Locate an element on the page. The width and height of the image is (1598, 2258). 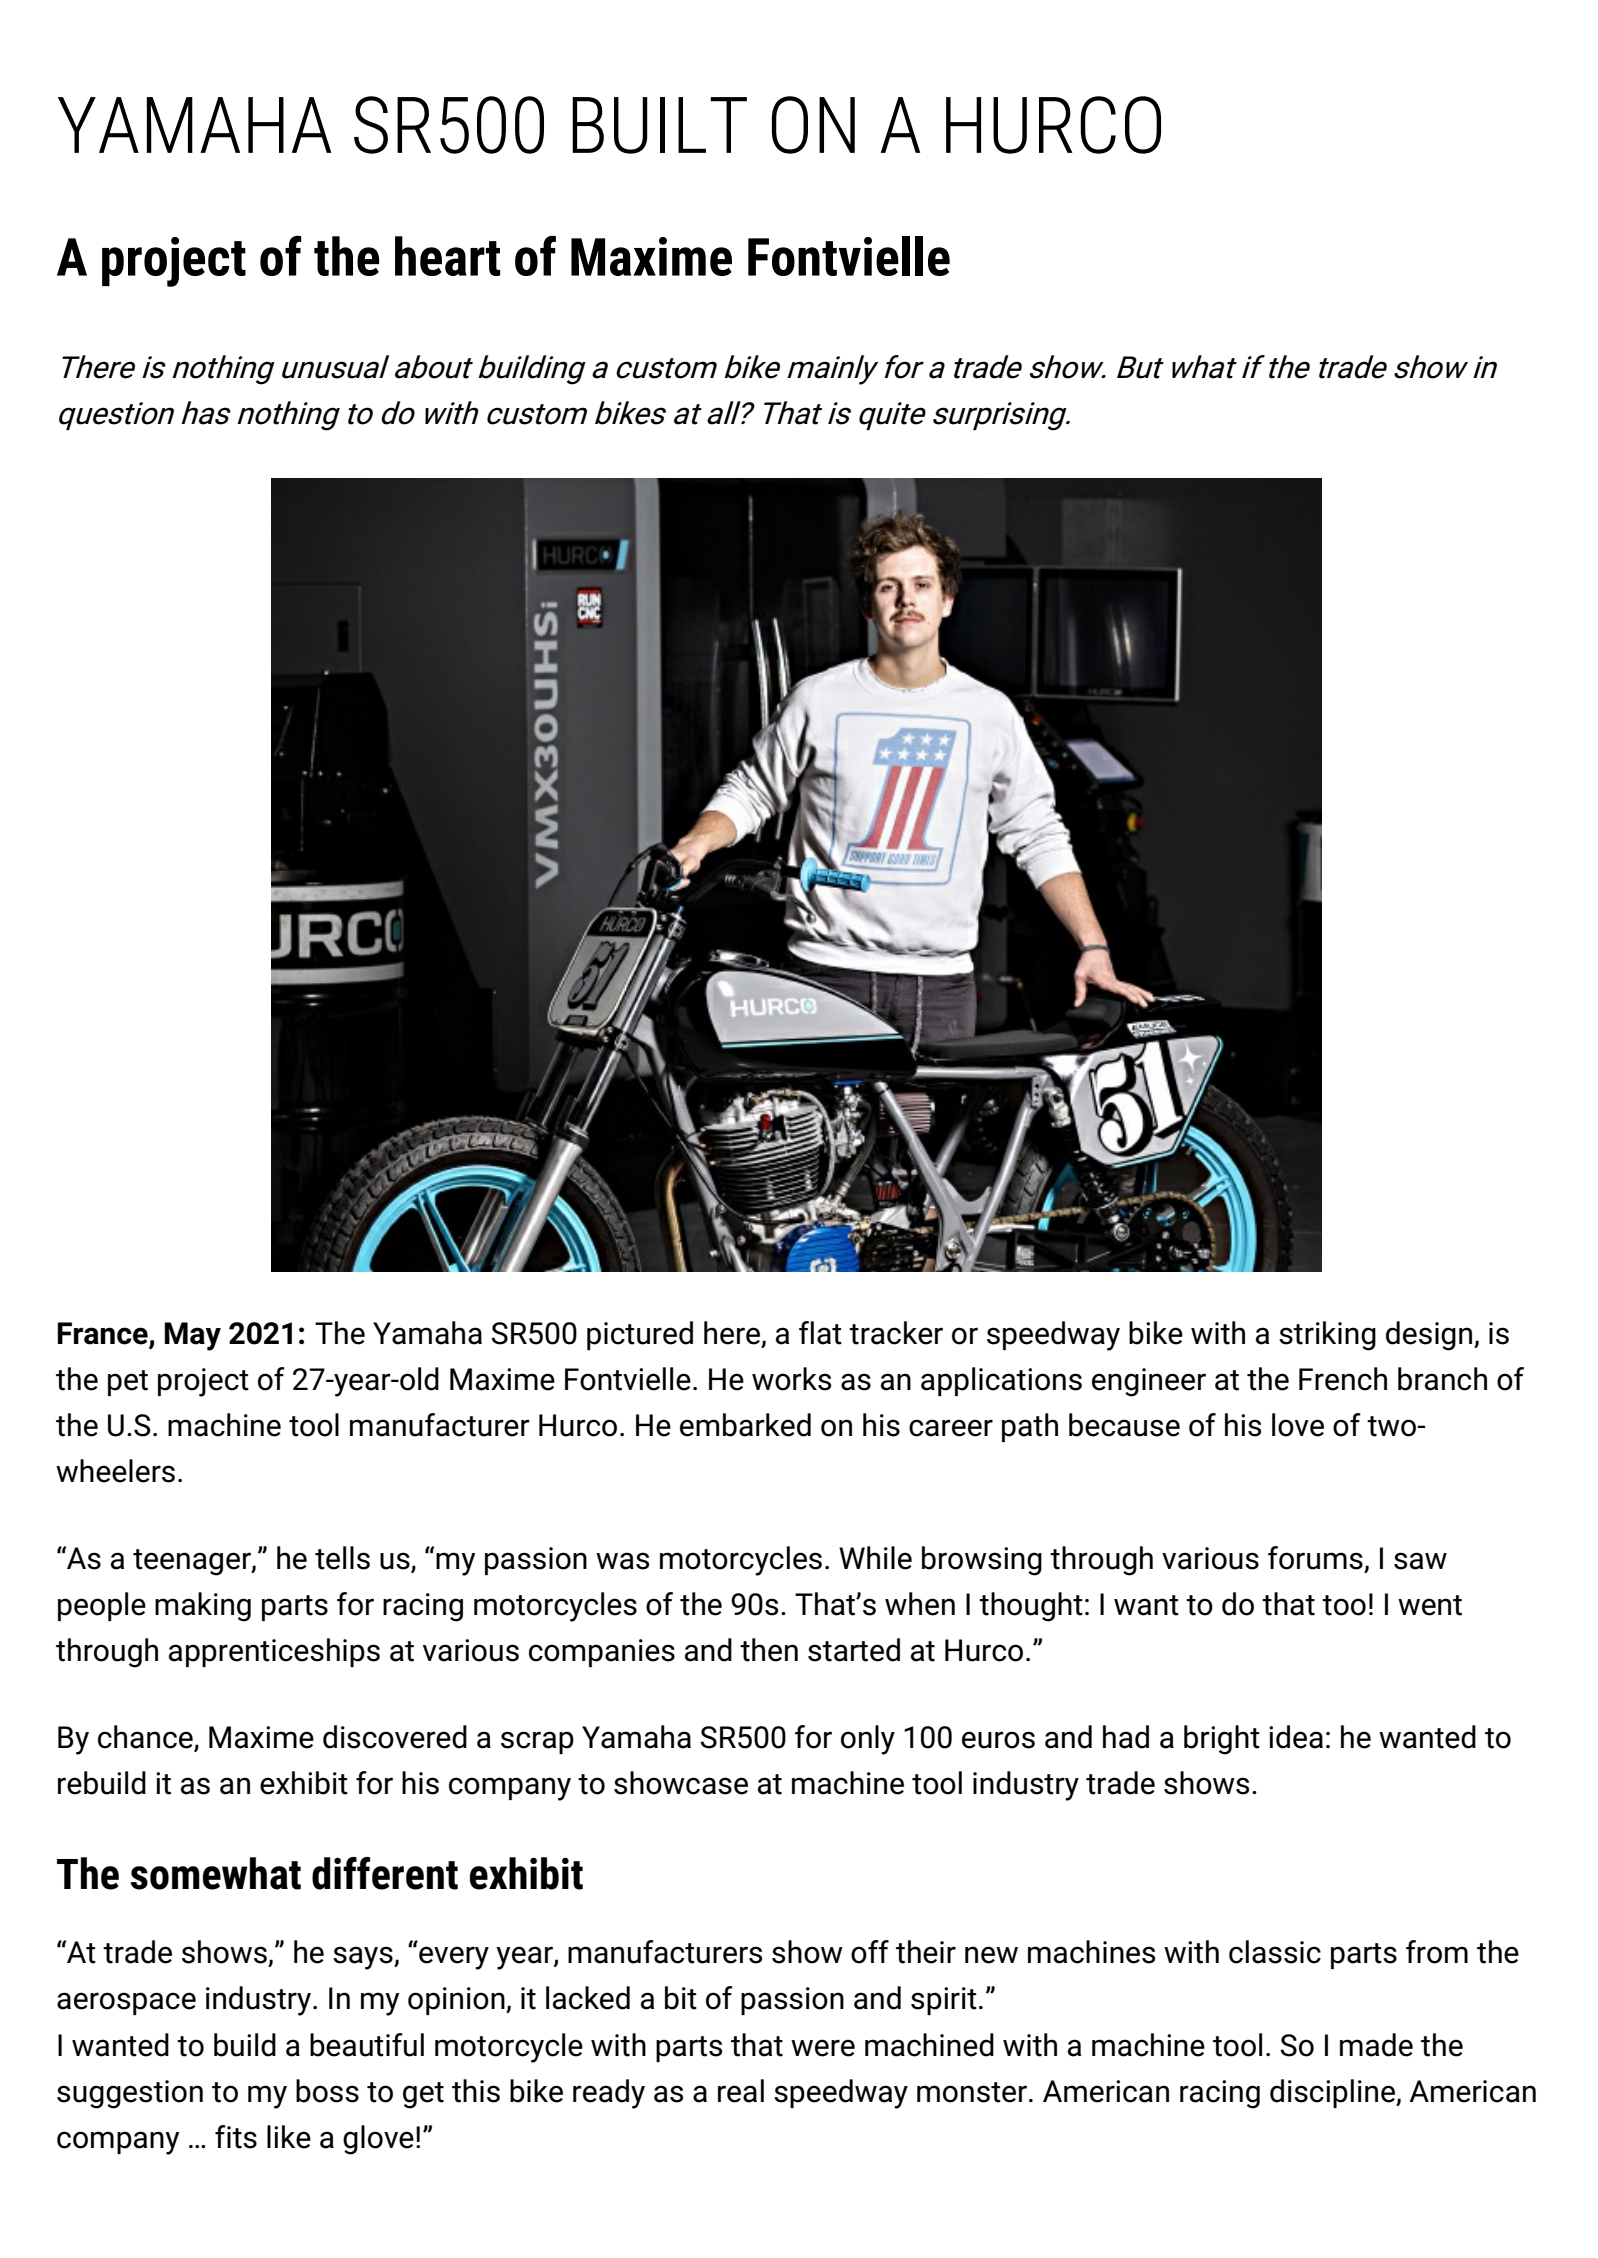
engineer is located at coordinates (1149, 1382).
